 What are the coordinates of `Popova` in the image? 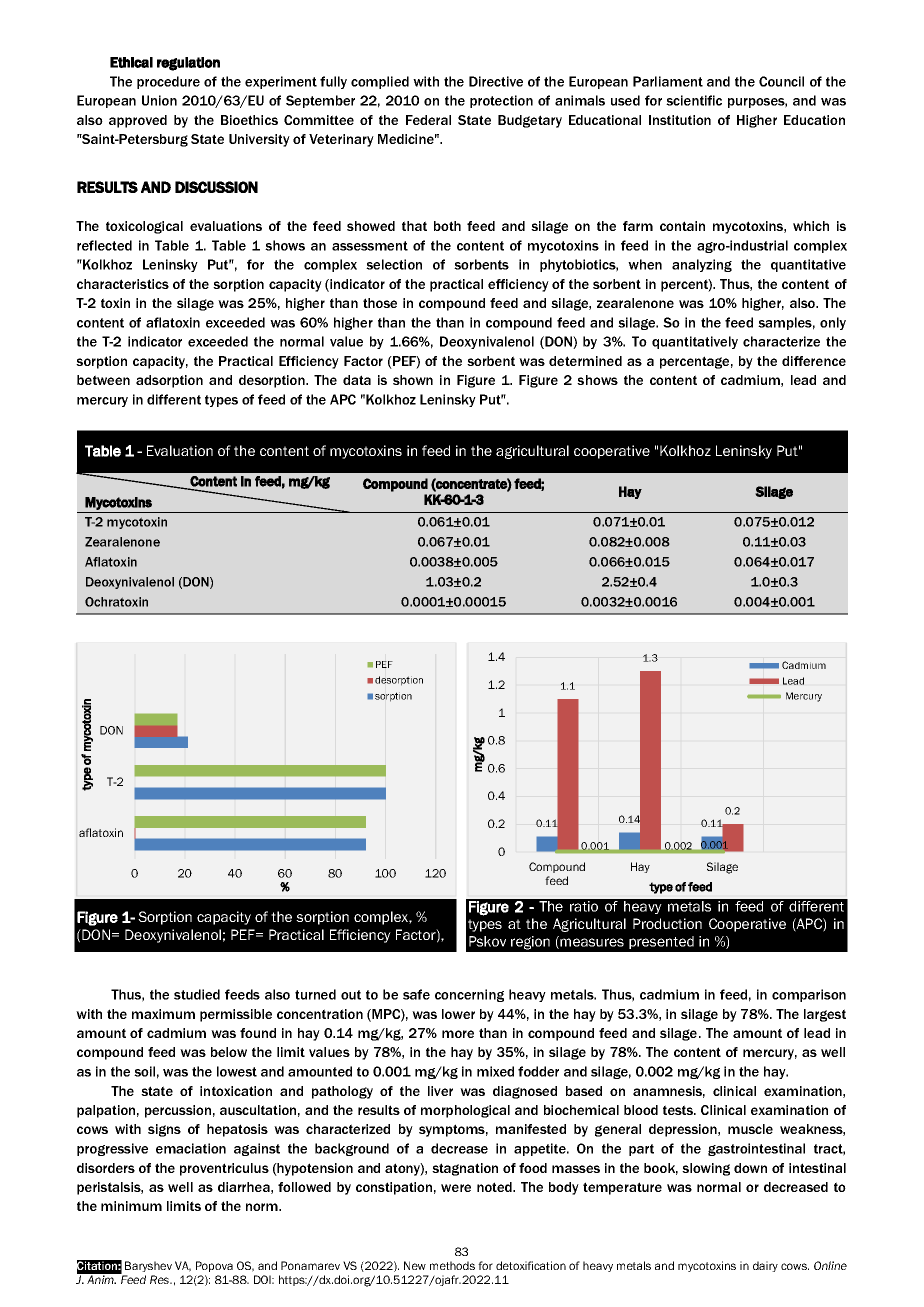 It's located at (214, 1266).
